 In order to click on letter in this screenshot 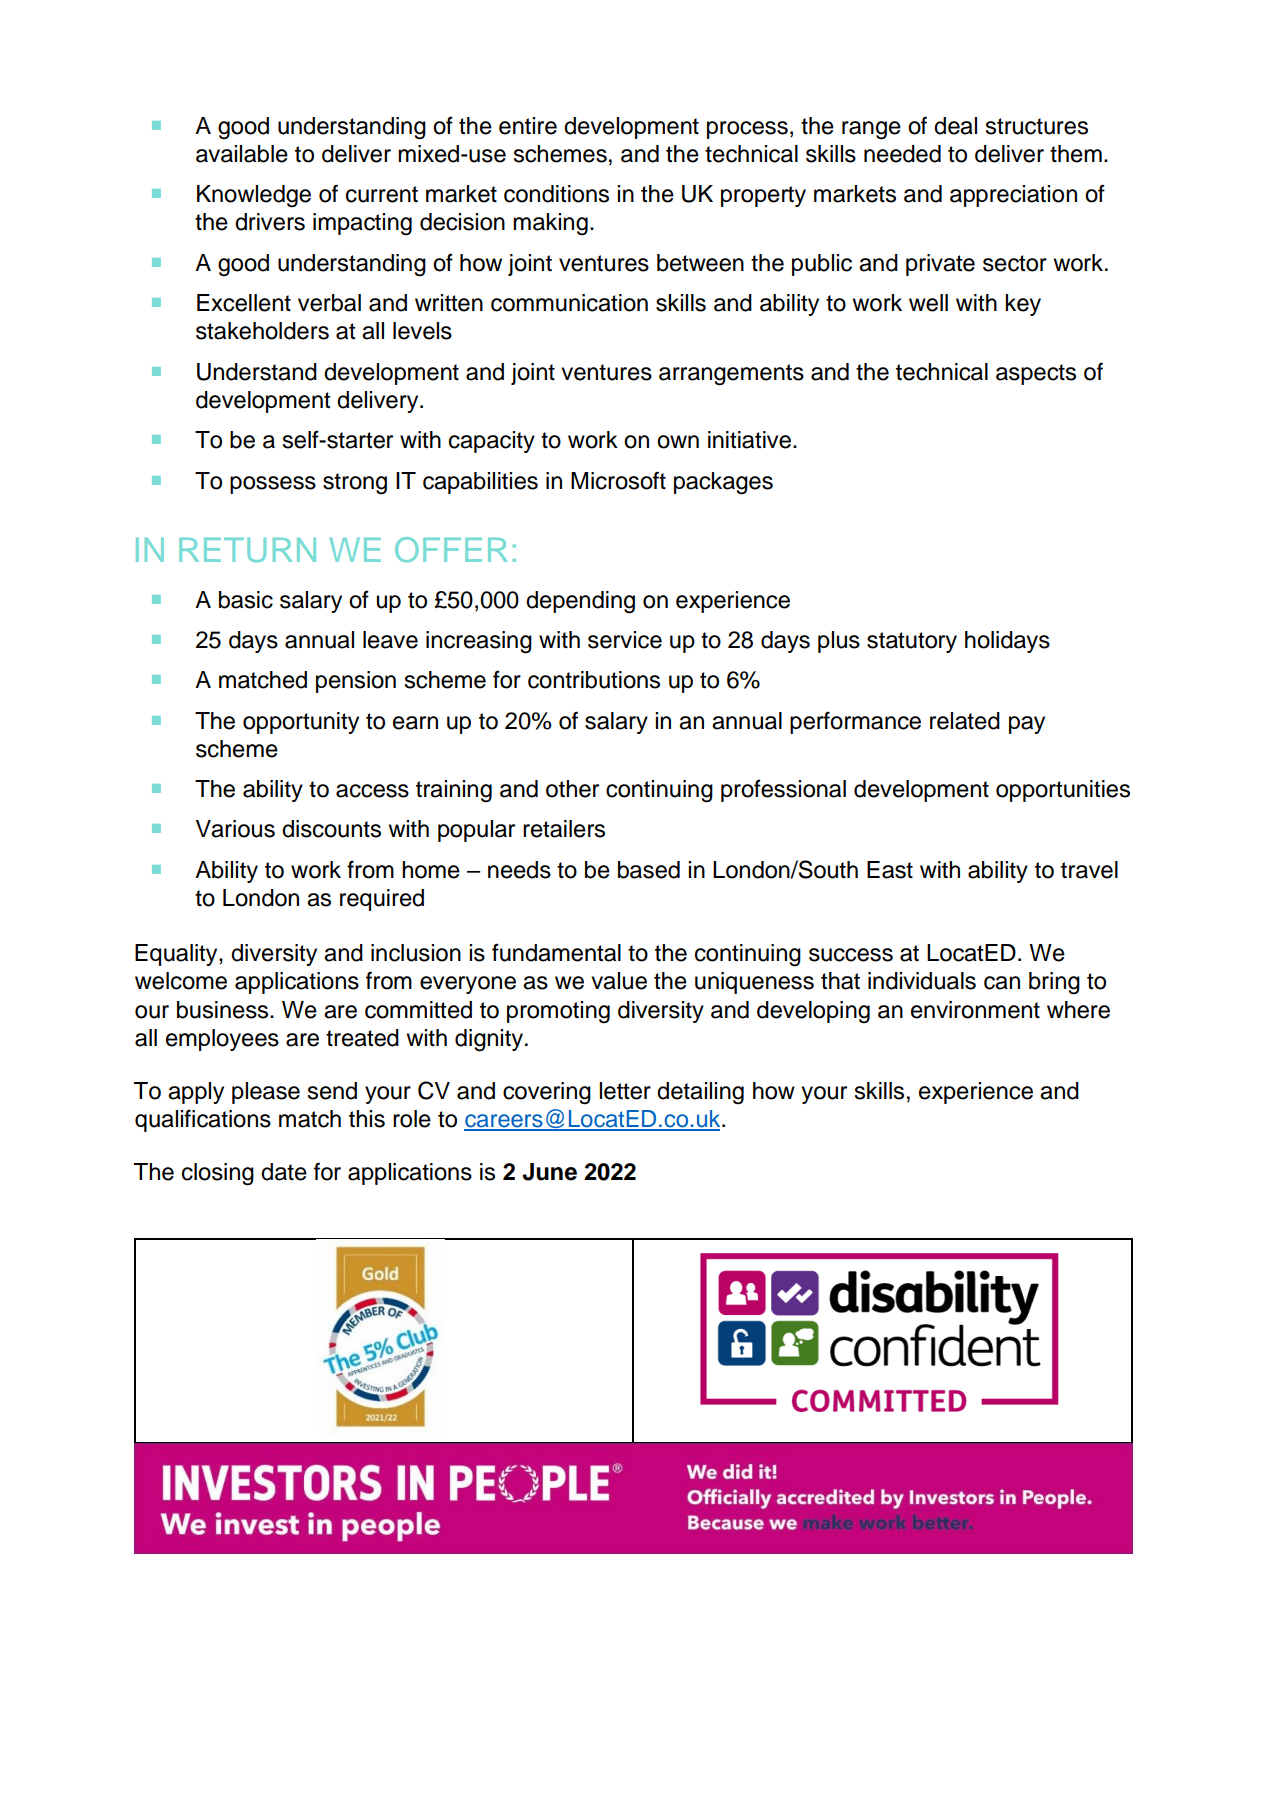, I will do `click(625, 1091)`.
